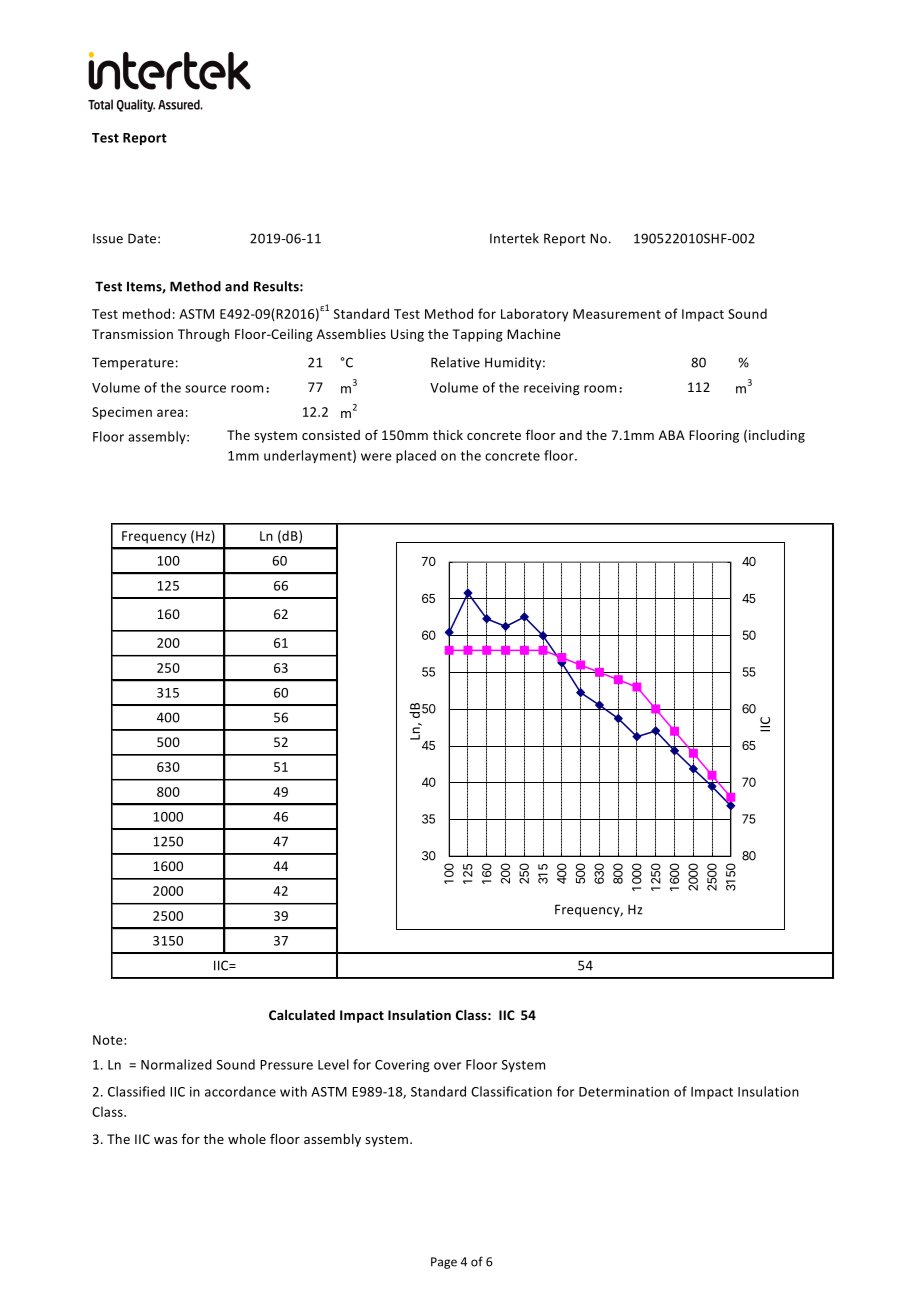 This screenshot has width=924, height=1308. I want to click on Calculated, so click(302, 1015).
